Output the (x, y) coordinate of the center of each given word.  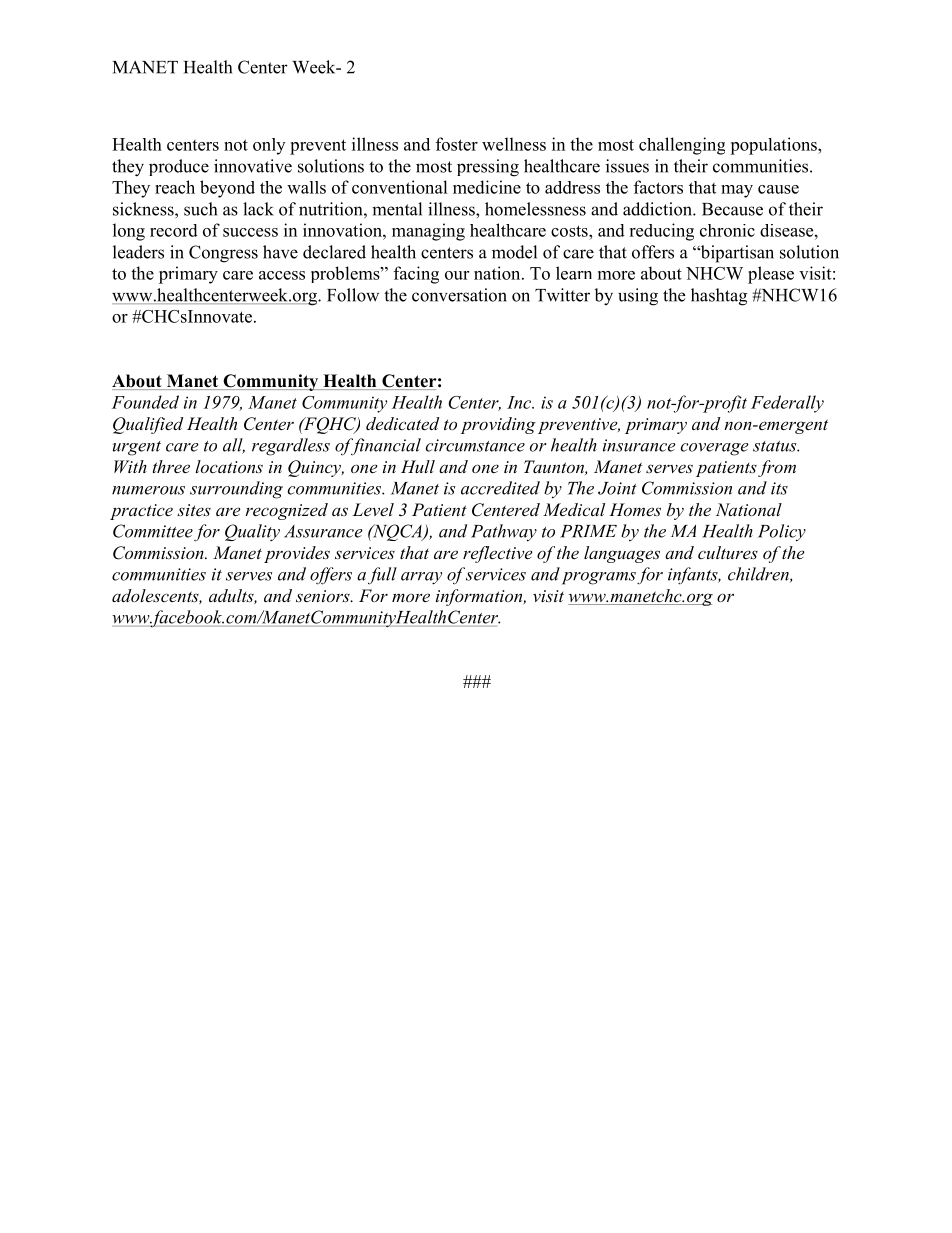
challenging (682, 146)
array (421, 578)
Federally (787, 404)
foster (457, 144)
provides (297, 554)
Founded (145, 402)
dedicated (403, 423)
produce (179, 167)
